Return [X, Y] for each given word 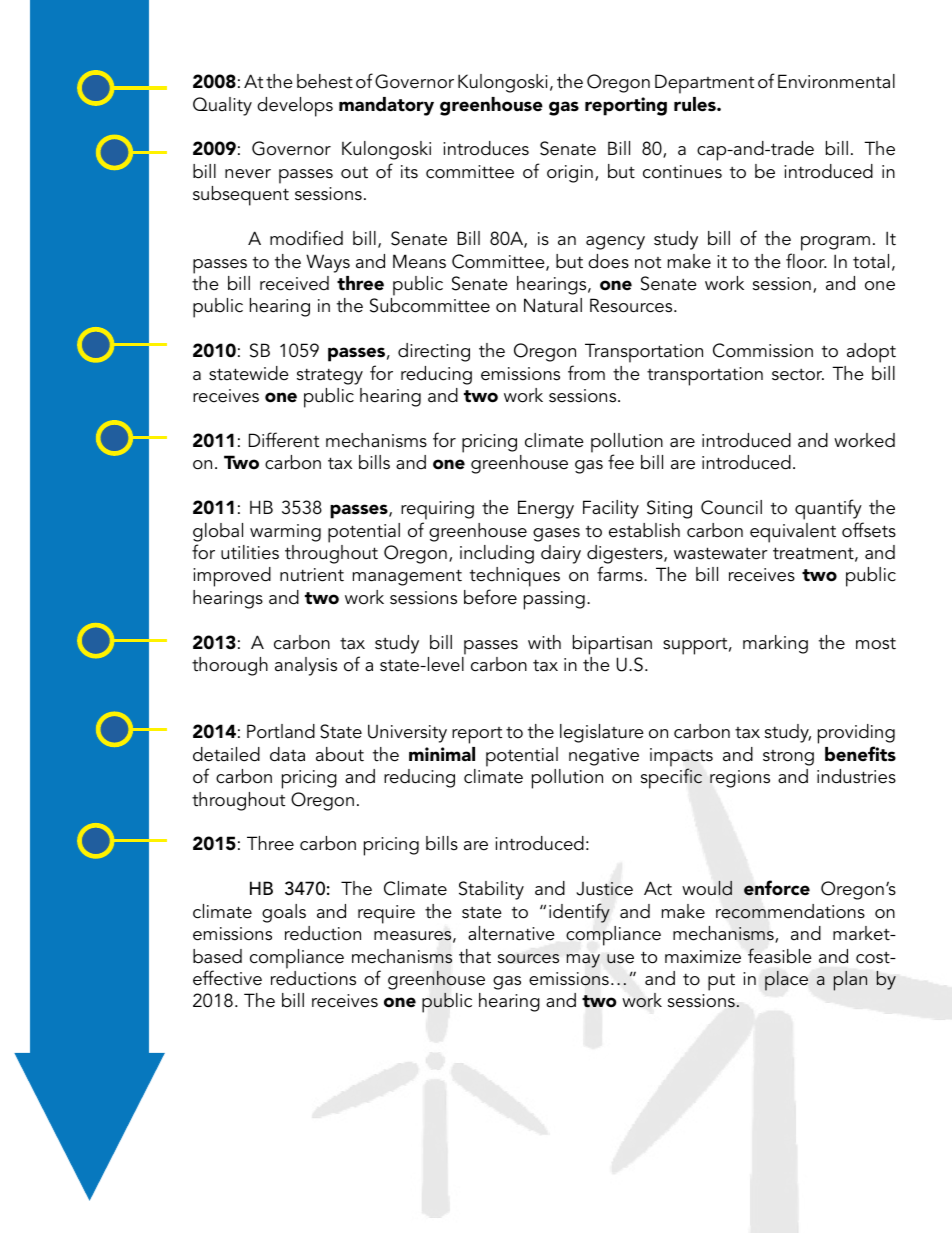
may [583, 961]
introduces [486, 148]
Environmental [836, 81]
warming [285, 533]
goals [284, 913]
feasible [780, 956]
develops [295, 107]
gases [556, 535]
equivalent [793, 533]
